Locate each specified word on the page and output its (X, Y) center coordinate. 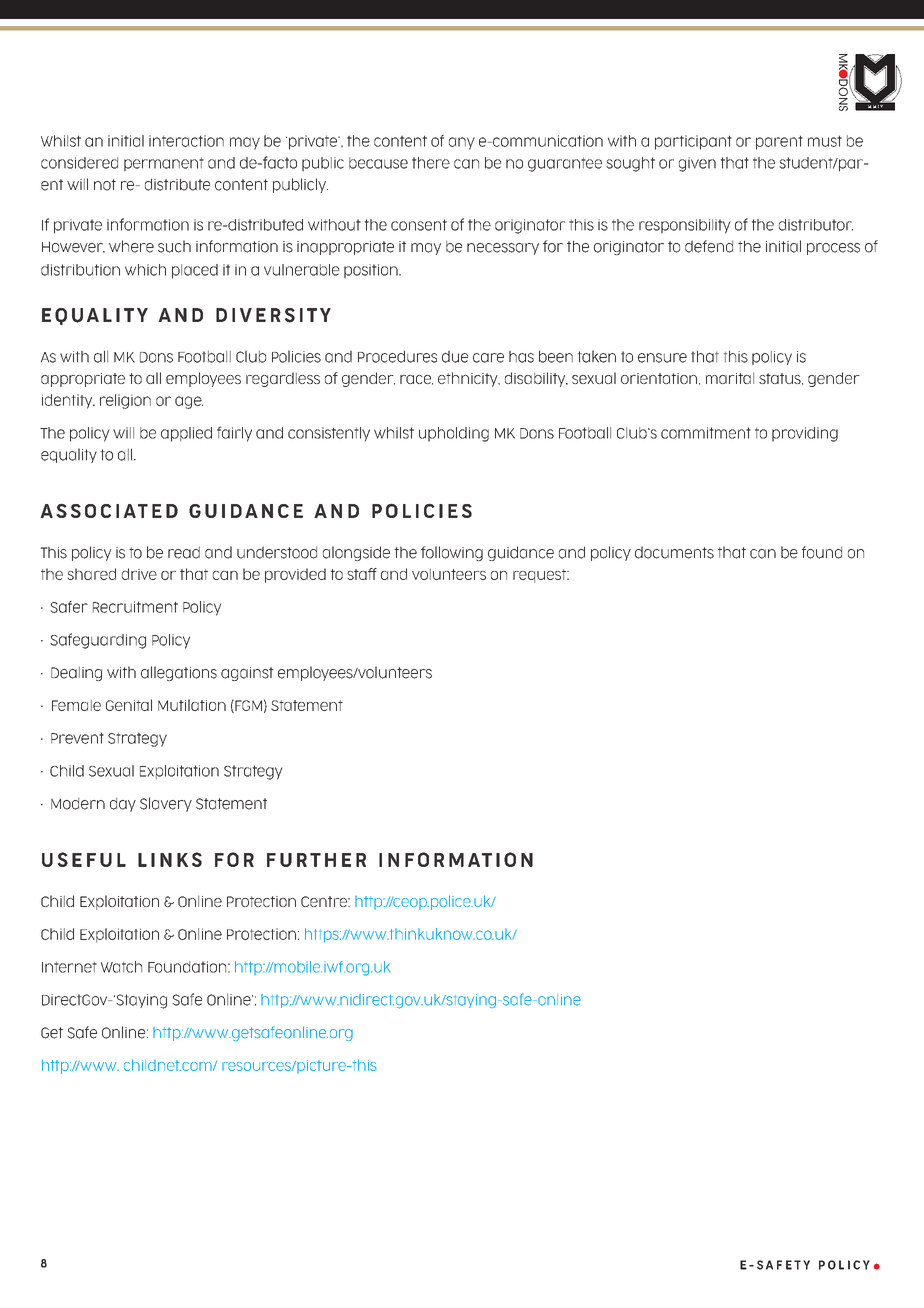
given (697, 164)
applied (186, 434)
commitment (706, 433)
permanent (164, 164)
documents (674, 552)
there (431, 163)
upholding (454, 434)
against (247, 674)
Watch (121, 967)
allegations (179, 673)
